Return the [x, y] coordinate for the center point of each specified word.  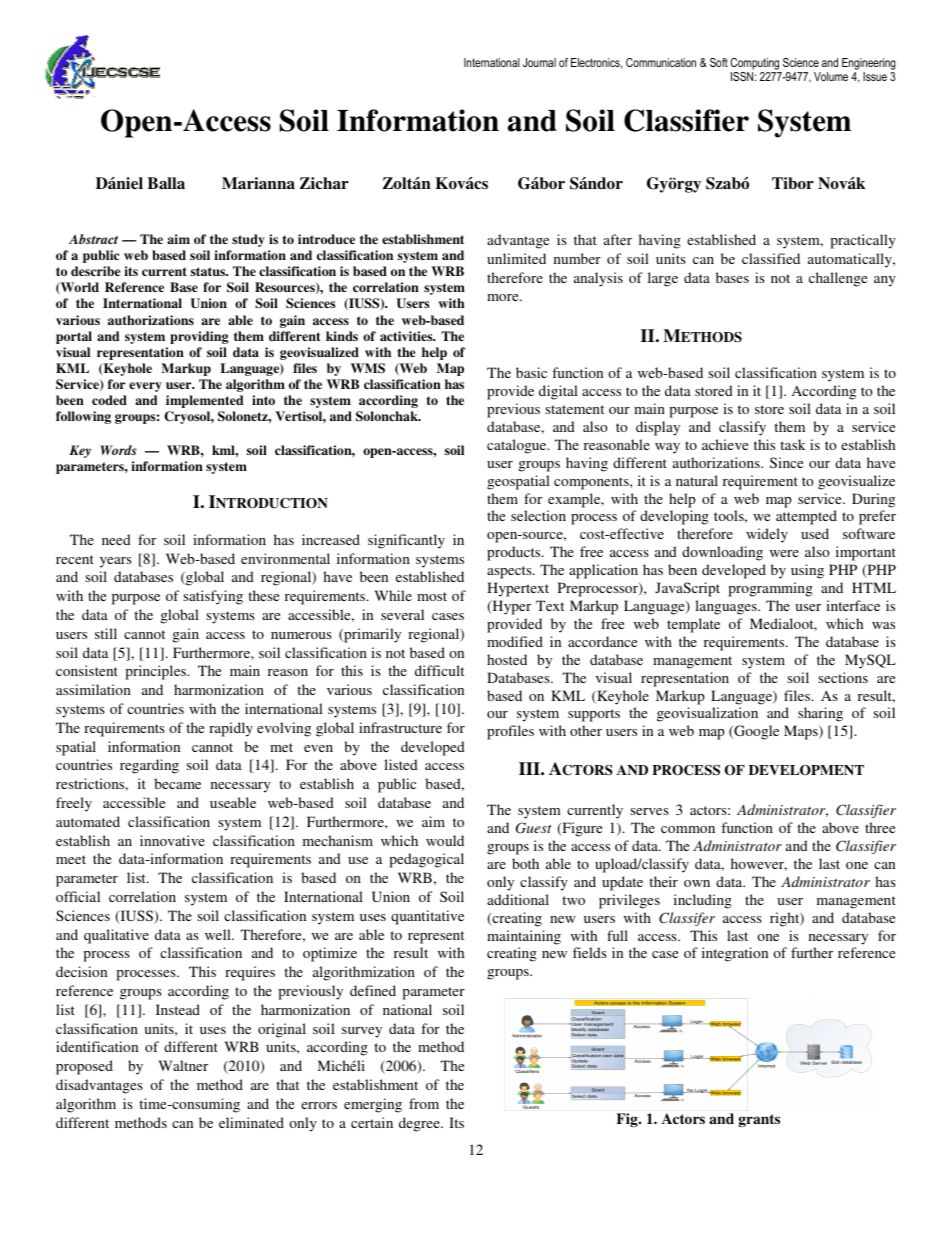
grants [759, 1120]
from [424, 1103]
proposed [84, 1067]
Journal [539, 62]
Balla [166, 183]
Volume [831, 76]
